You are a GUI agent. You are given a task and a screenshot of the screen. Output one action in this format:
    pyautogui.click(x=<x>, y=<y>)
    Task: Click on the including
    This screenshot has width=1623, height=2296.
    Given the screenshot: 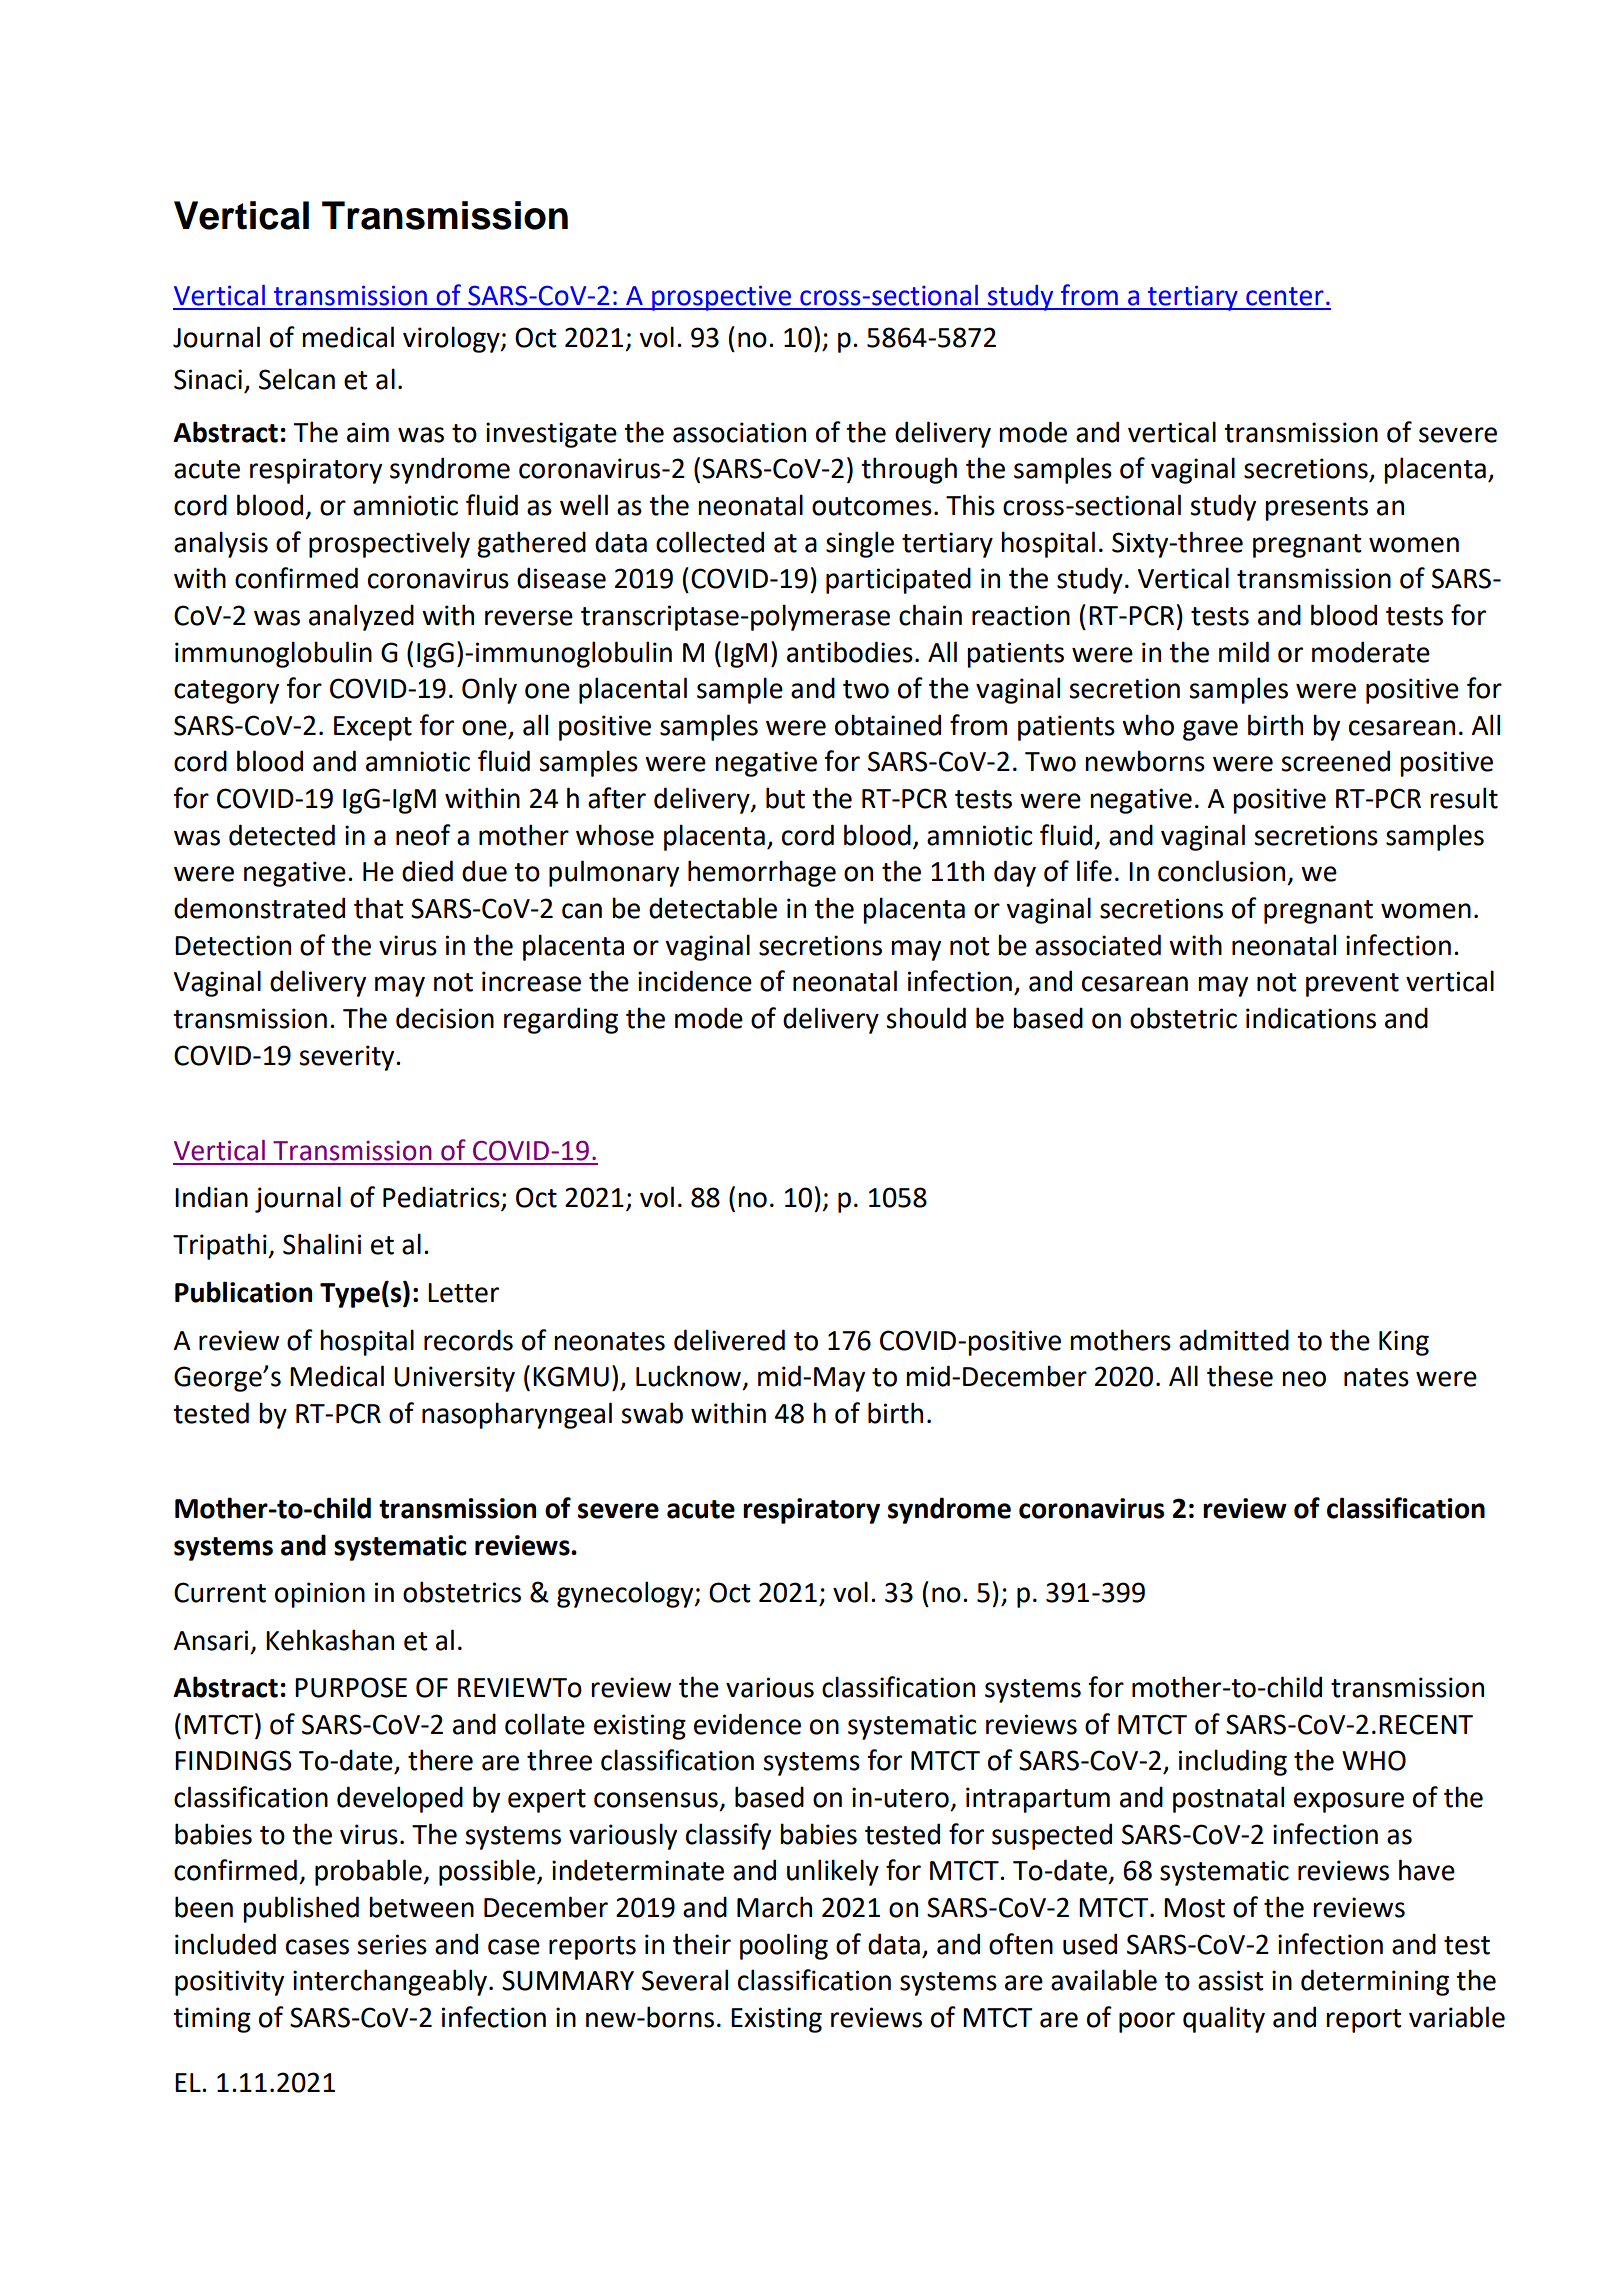 What is the action you would take?
    pyautogui.click(x=1233, y=1762)
